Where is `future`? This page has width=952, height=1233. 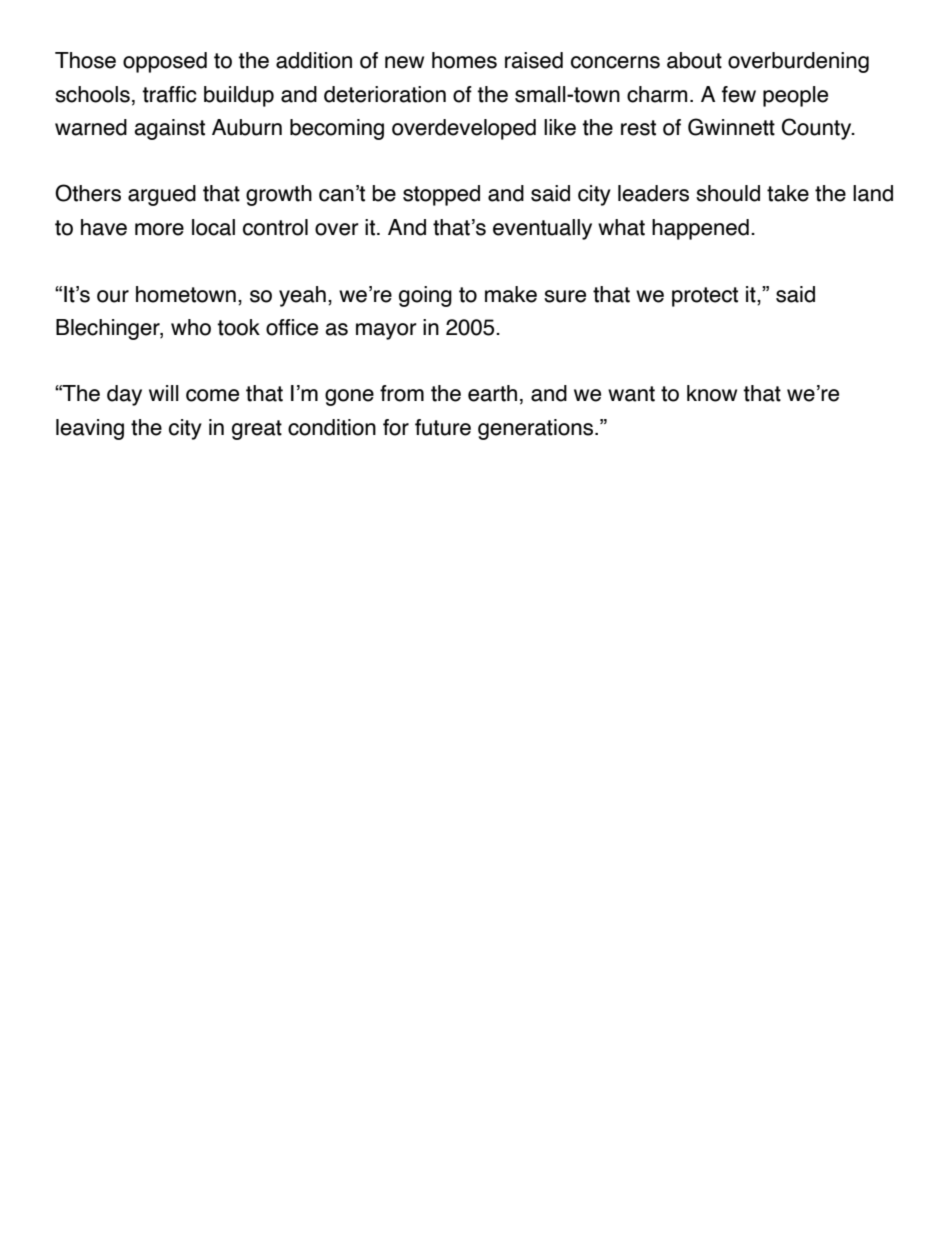
future is located at coordinates (443, 427).
